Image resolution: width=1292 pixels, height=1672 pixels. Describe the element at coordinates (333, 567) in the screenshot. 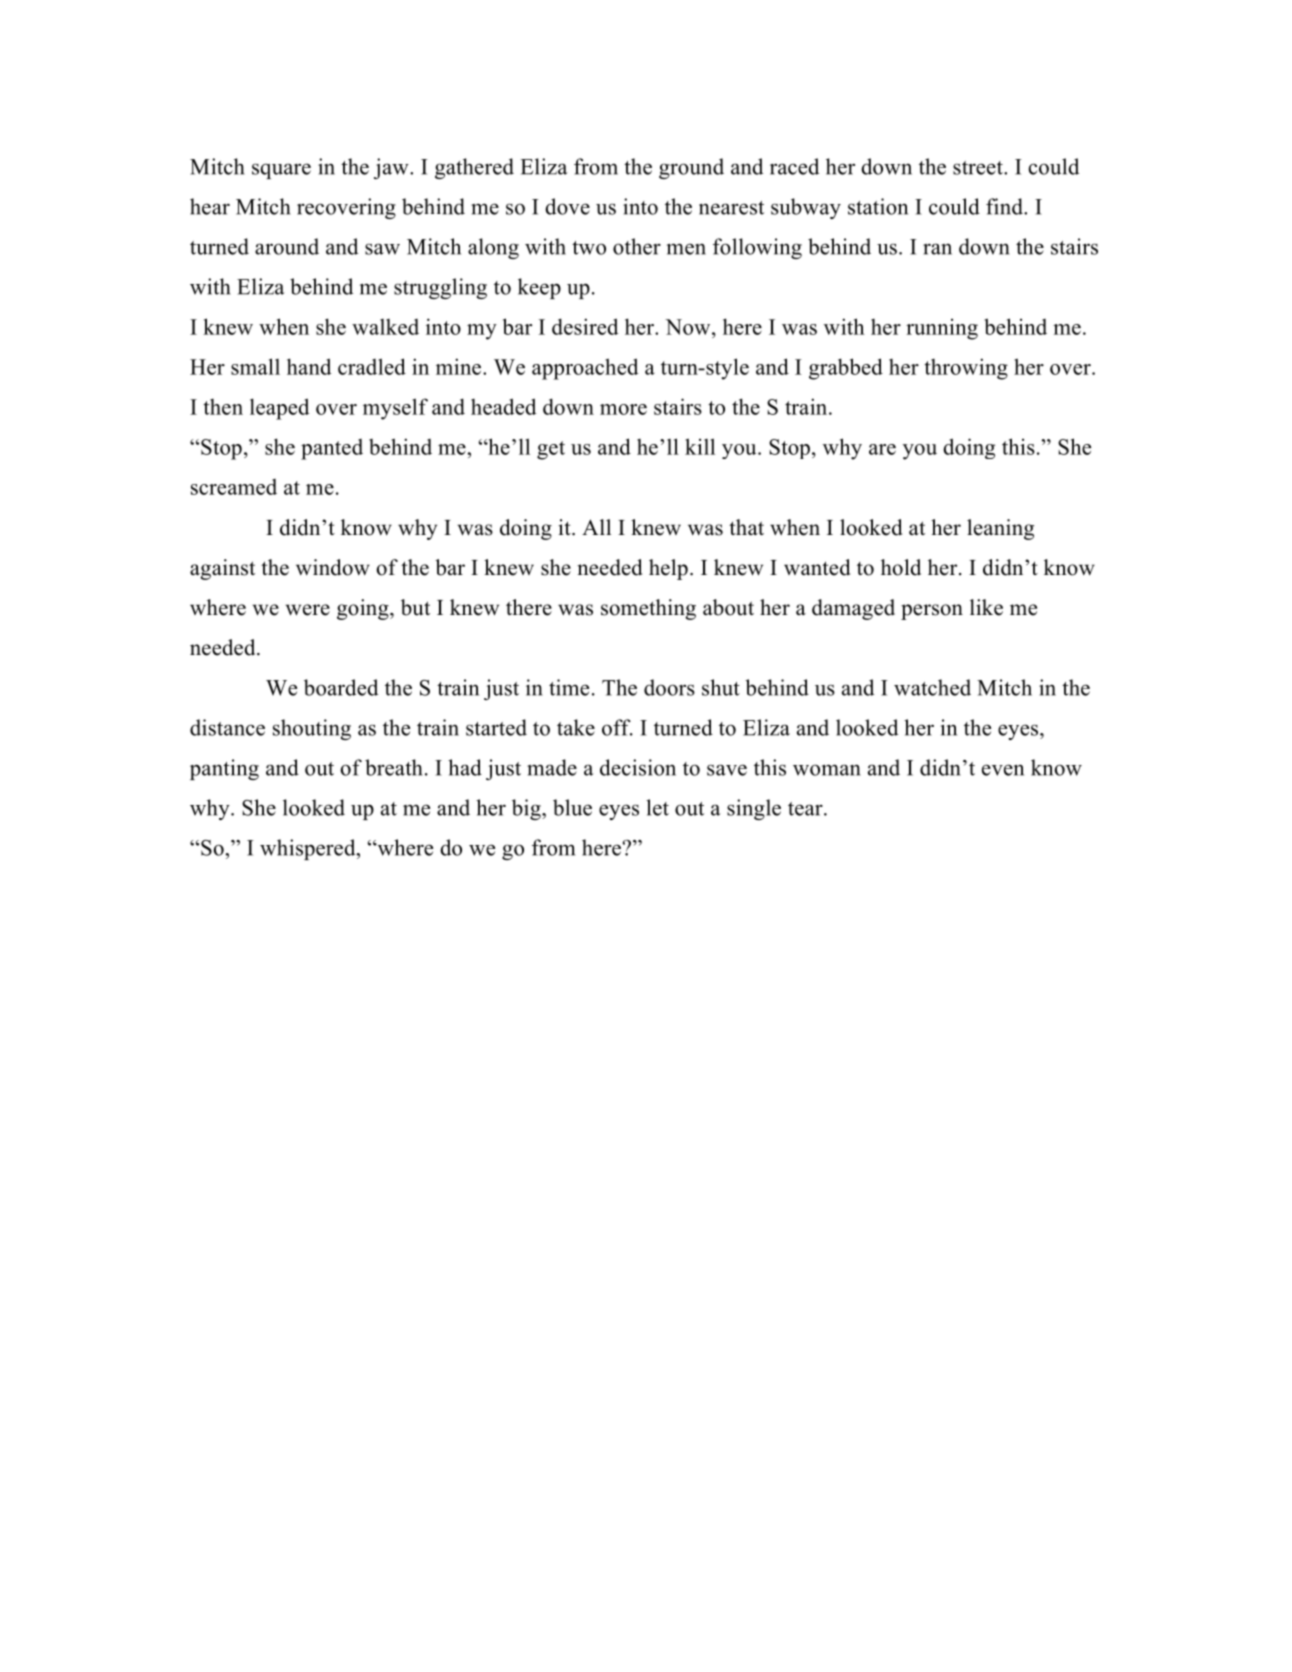

I see `window` at that location.
